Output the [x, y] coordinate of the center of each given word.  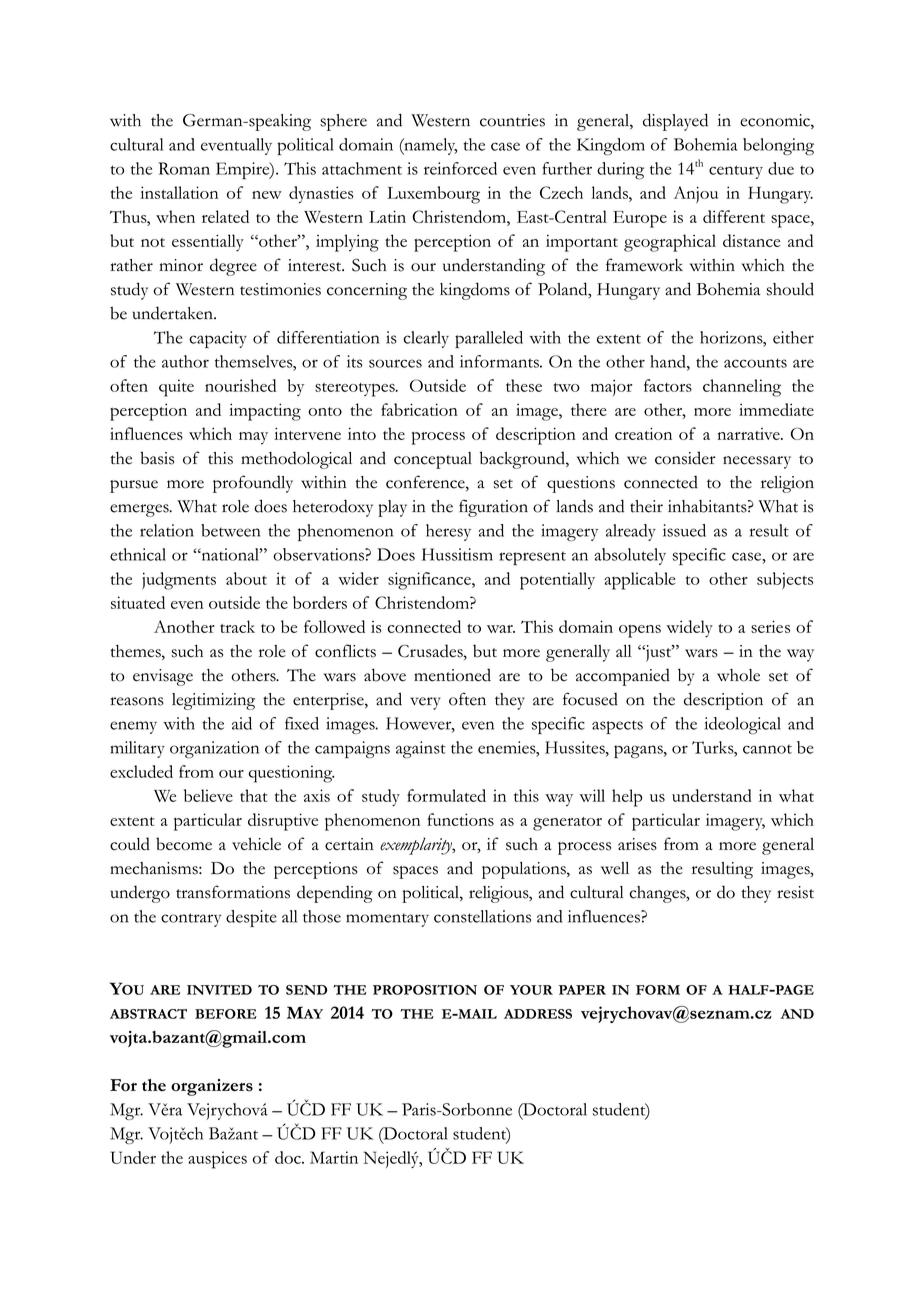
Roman [184, 168]
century [736, 172]
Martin [334, 1157]
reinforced [460, 168]
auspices [217, 1160]
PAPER [582, 990]
